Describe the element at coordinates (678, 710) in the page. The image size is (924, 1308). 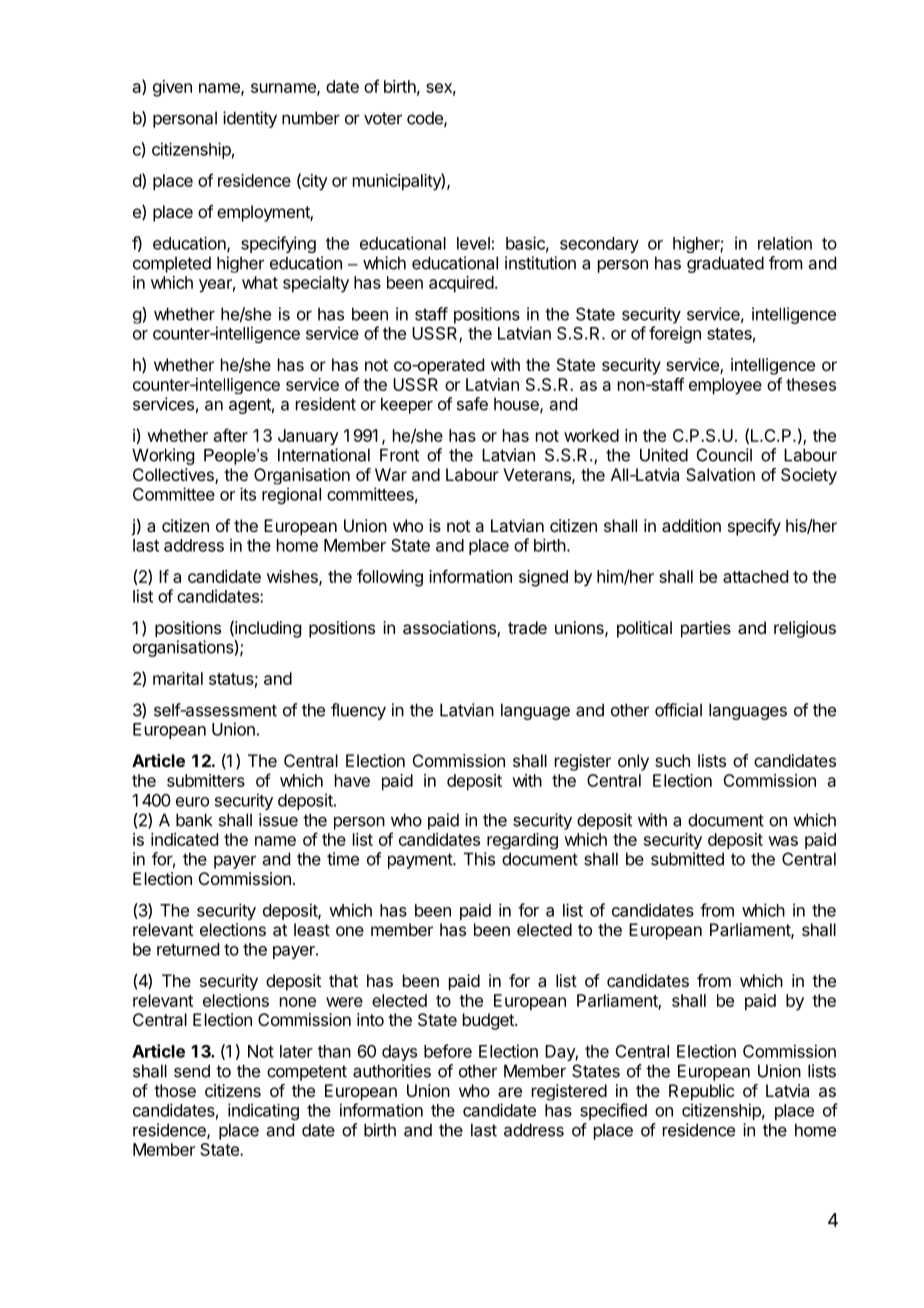
I see `official` at that location.
